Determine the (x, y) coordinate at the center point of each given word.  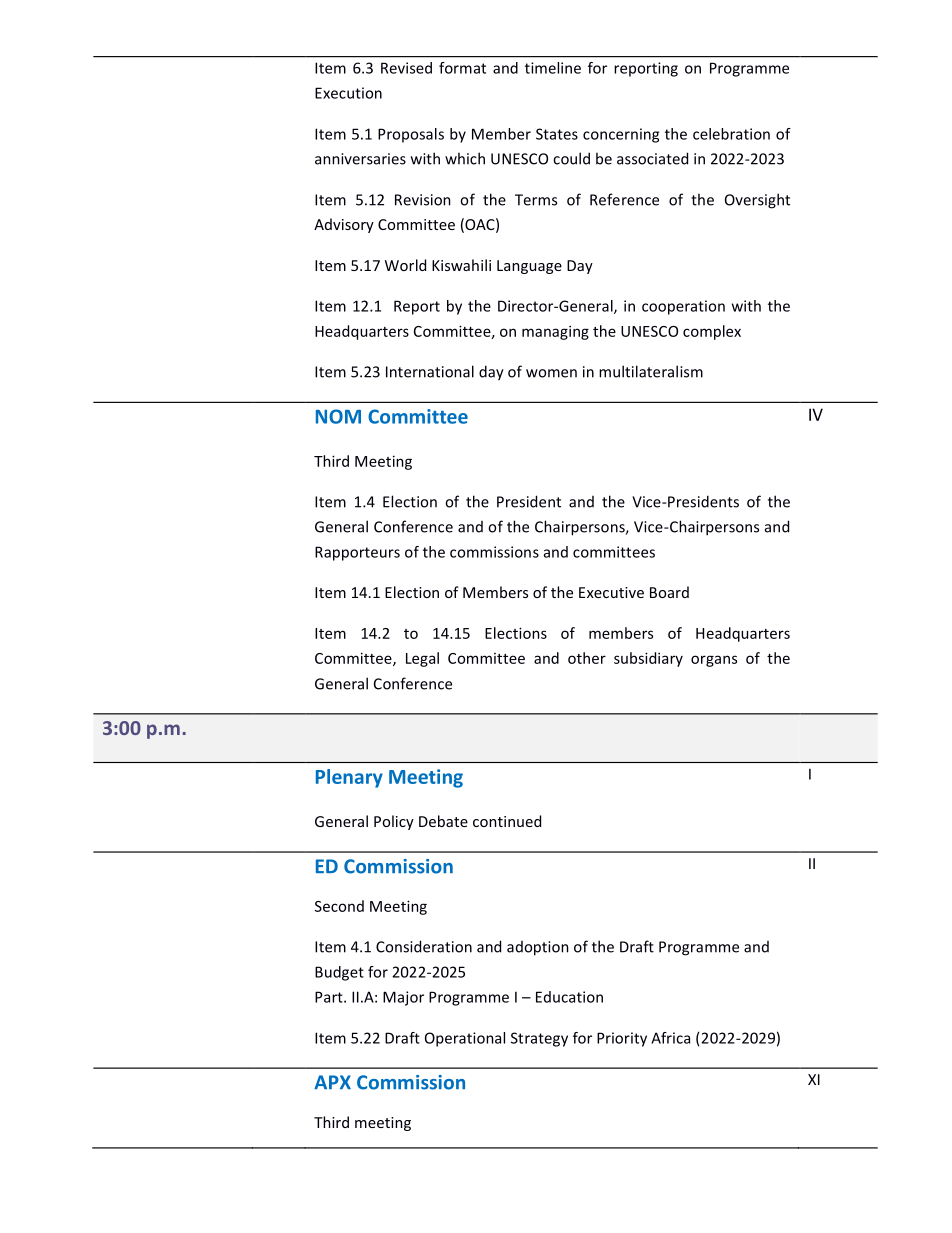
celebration (731, 134)
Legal (422, 659)
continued (507, 821)
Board (669, 592)
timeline (553, 68)
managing (555, 332)
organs (714, 661)
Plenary (349, 778)
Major (403, 998)
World (405, 265)
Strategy (539, 1039)
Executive (611, 592)
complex (712, 332)
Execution (348, 93)
